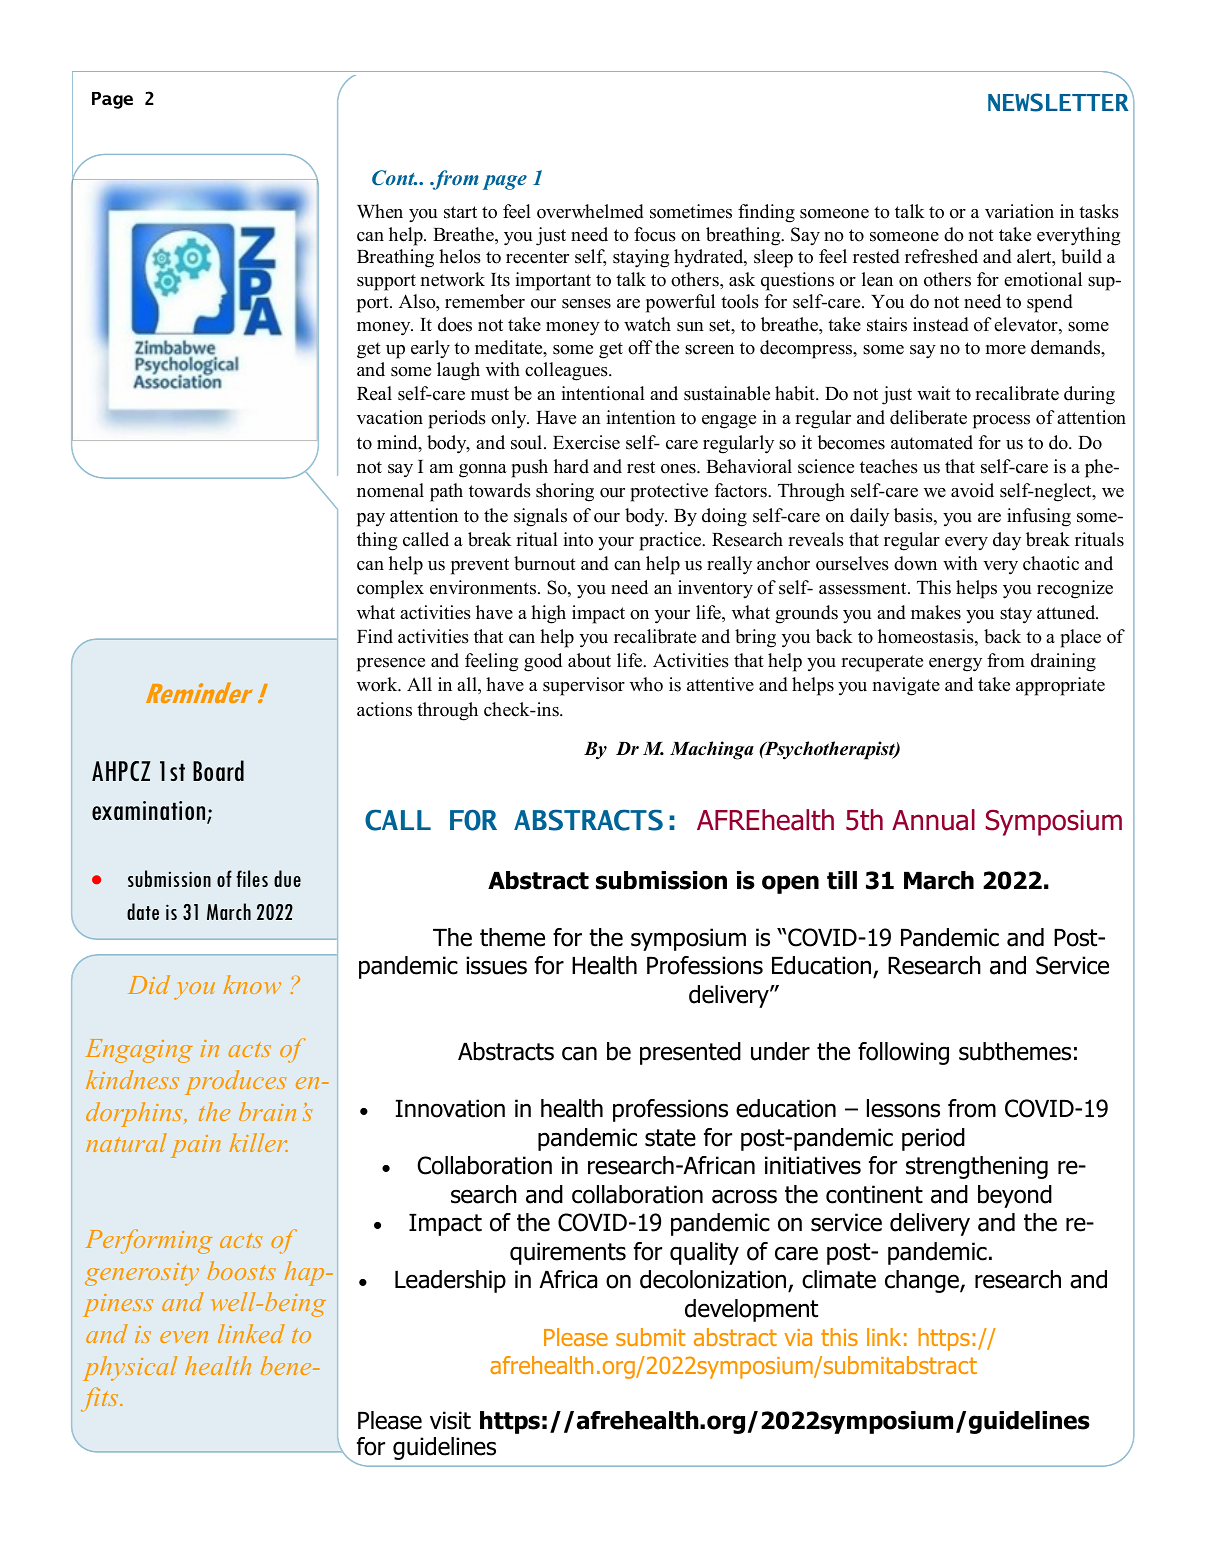  I want to click on following, so click(903, 1053).
